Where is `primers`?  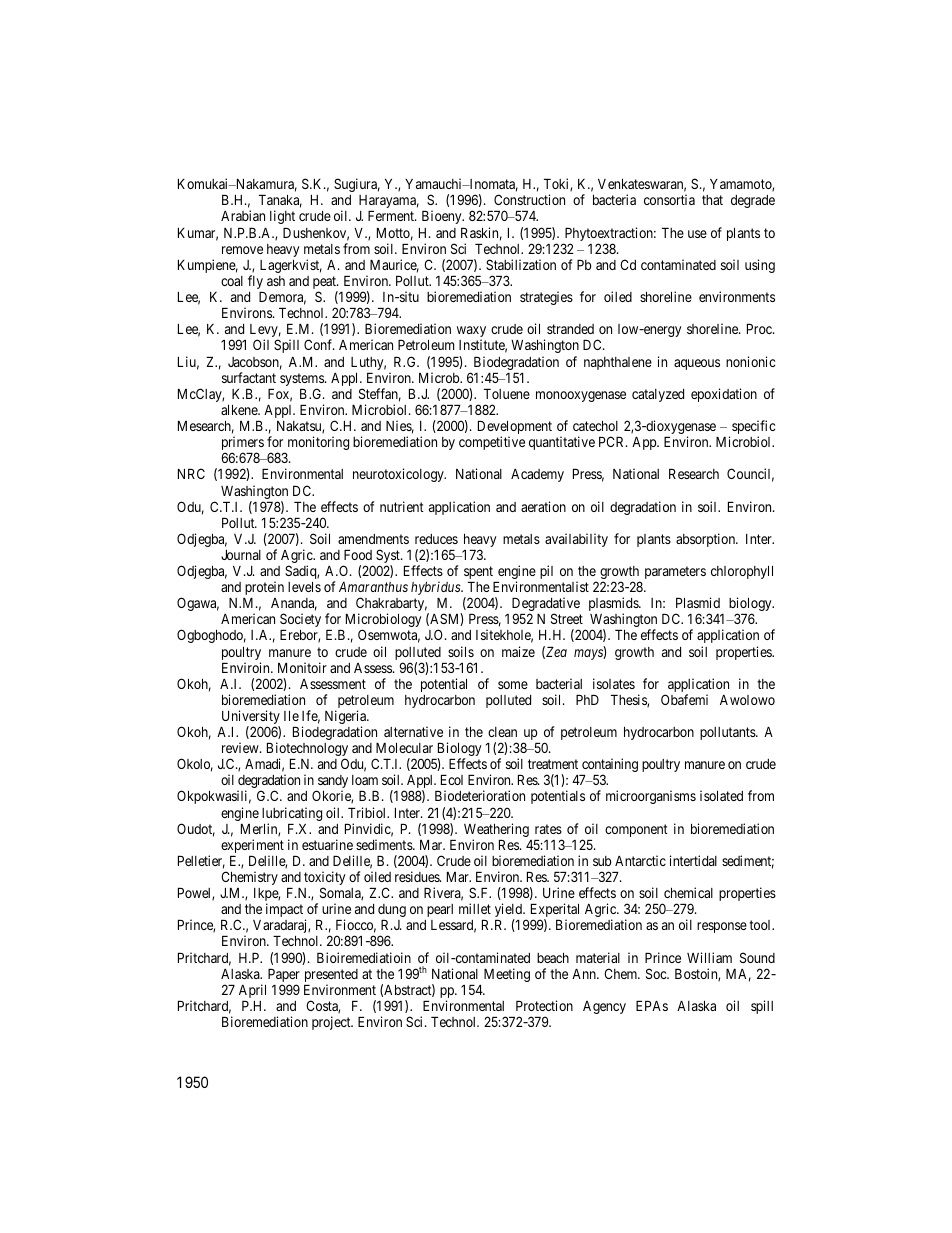 primers is located at coordinates (243, 444).
